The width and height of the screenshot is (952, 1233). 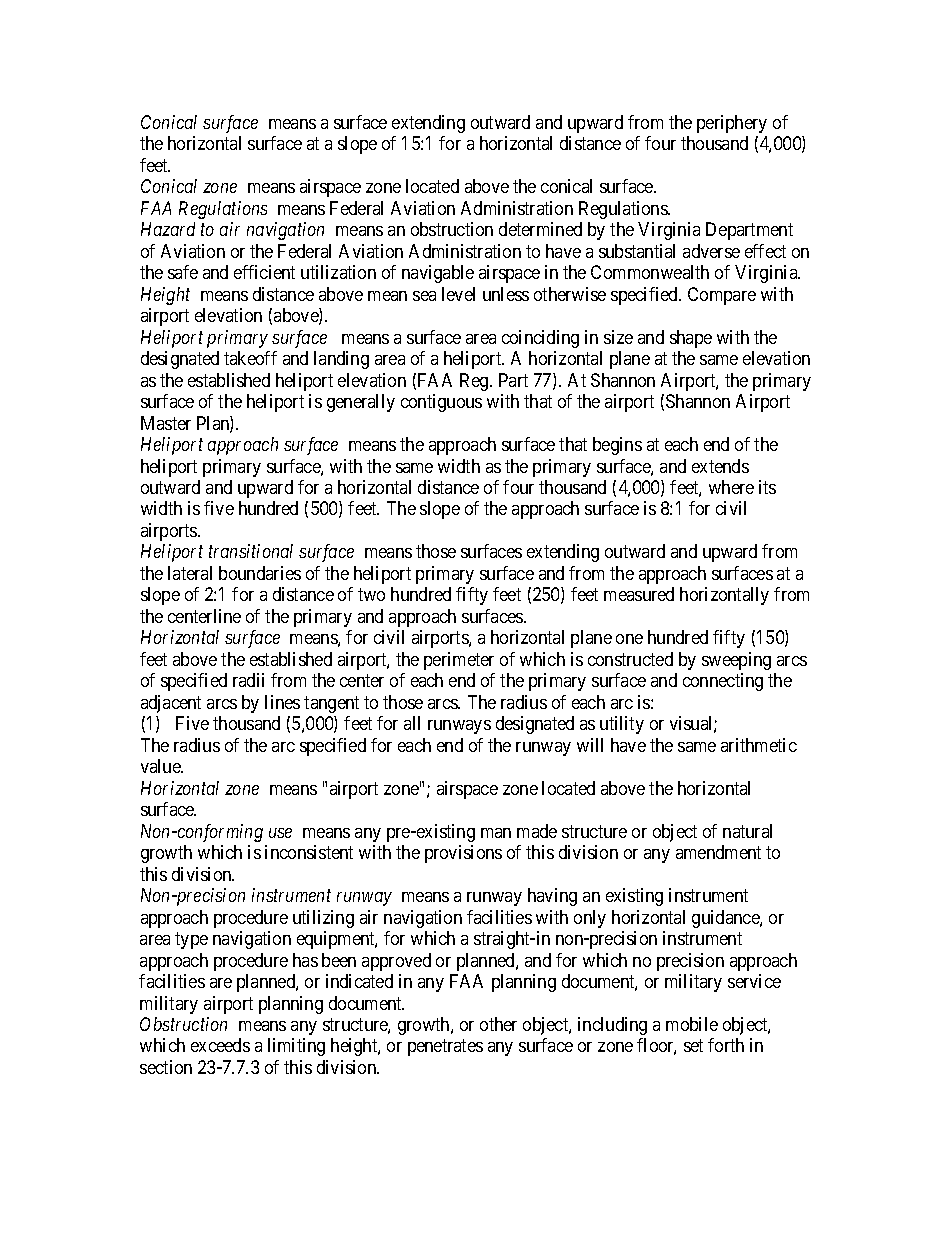 I want to click on use, so click(x=280, y=833).
